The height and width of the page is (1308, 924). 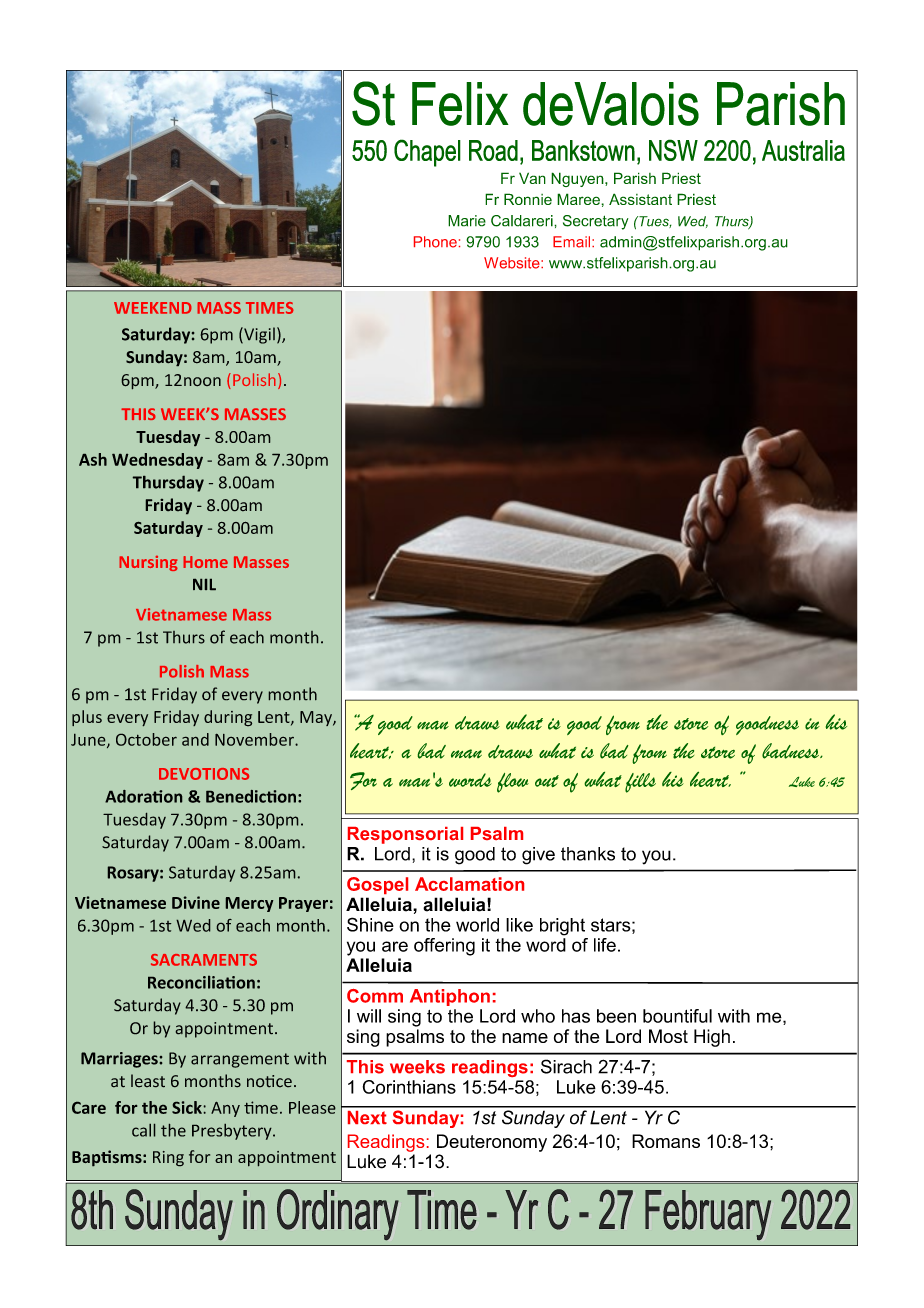 I want to click on May, so click(x=317, y=718).
